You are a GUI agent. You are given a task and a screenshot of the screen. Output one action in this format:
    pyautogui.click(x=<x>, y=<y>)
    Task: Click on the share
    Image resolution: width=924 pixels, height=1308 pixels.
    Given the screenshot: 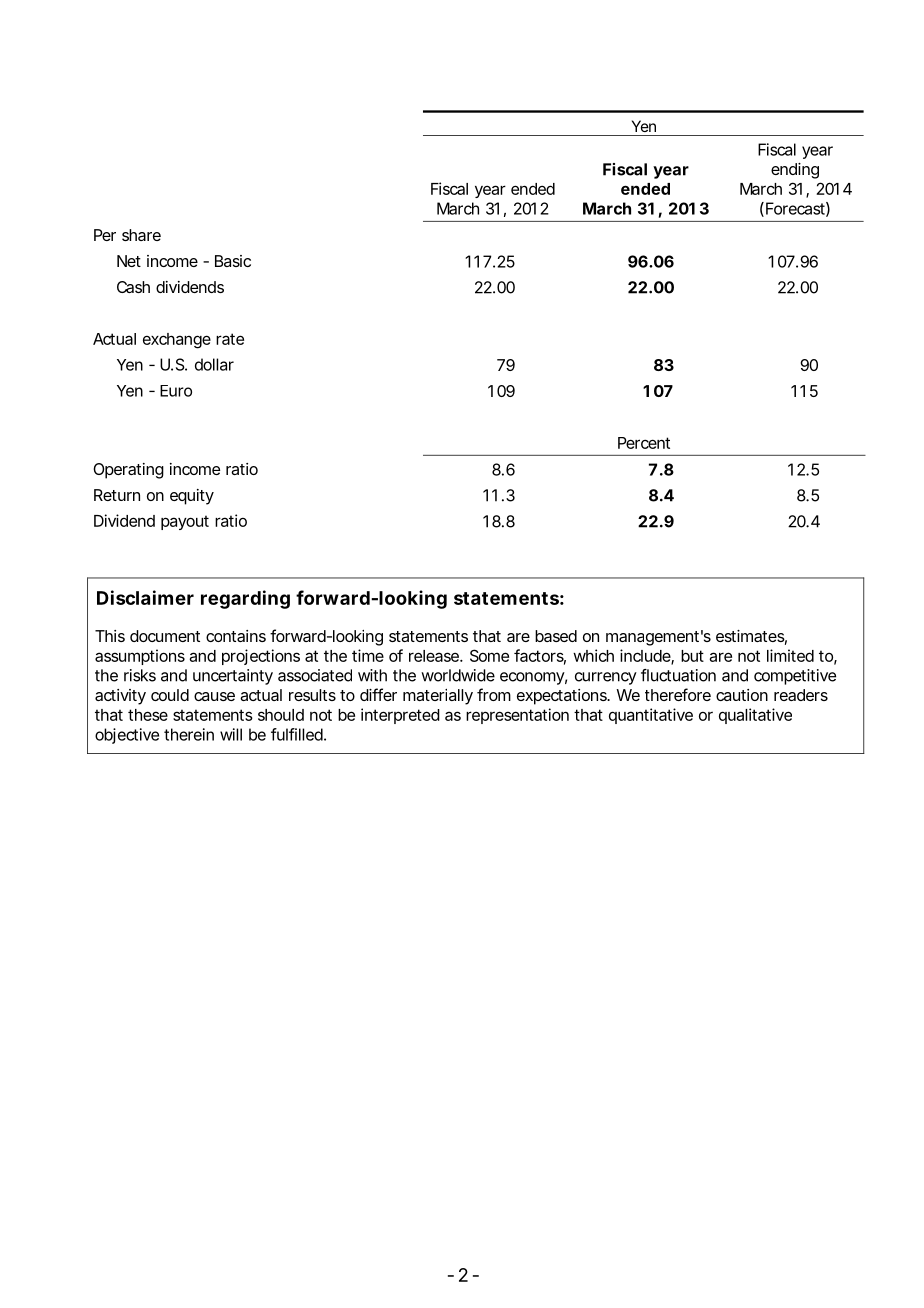 What is the action you would take?
    pyautogui.click(x=141, y=235)
